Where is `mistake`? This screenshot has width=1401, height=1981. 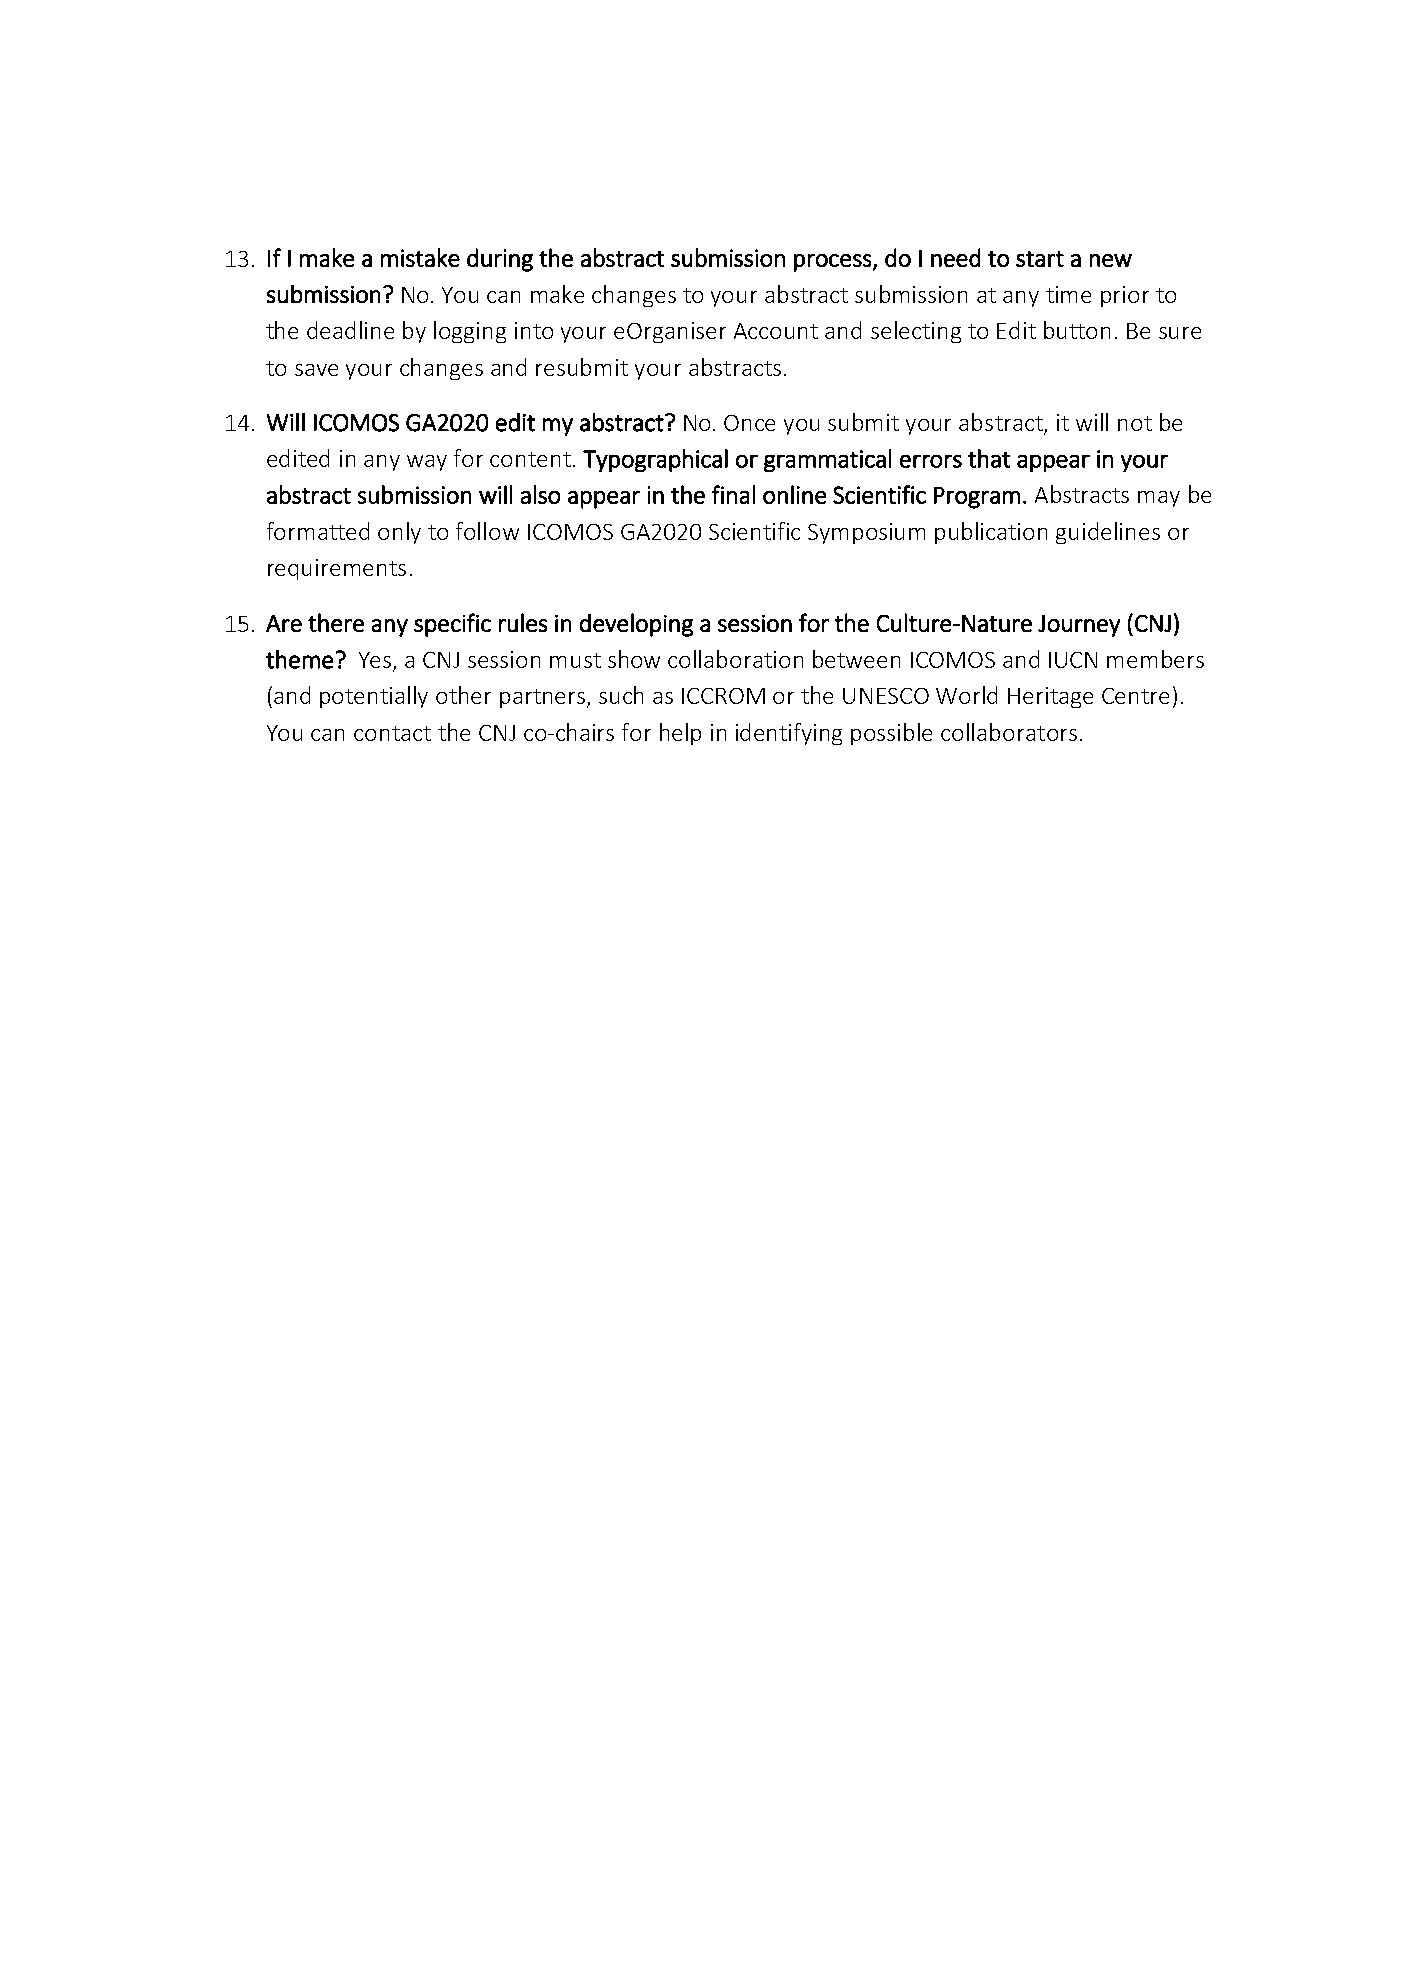 mistake is located at coordinates (420, 257).
